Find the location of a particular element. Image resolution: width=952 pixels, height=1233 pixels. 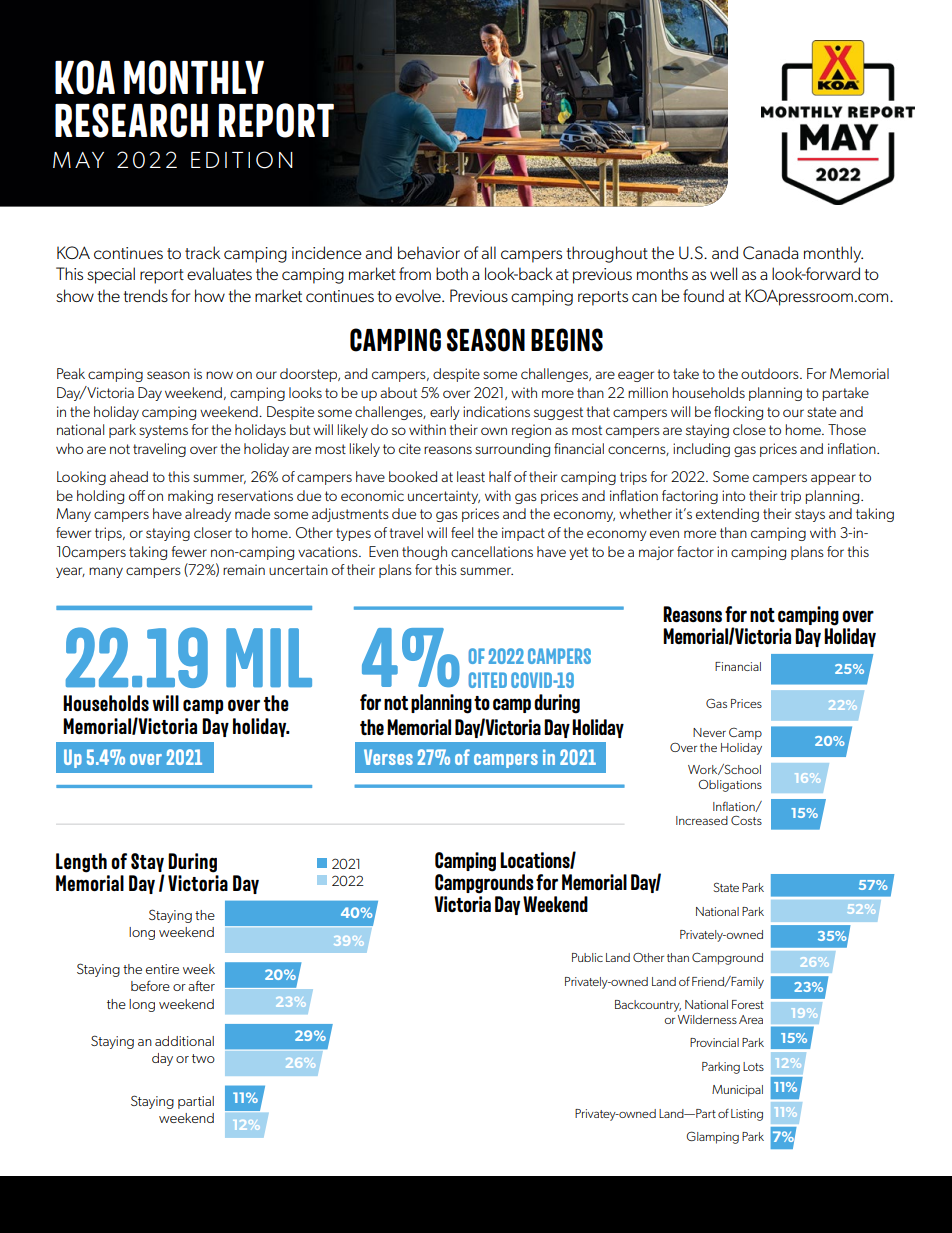

two is located at coordinates (203, 1058).
